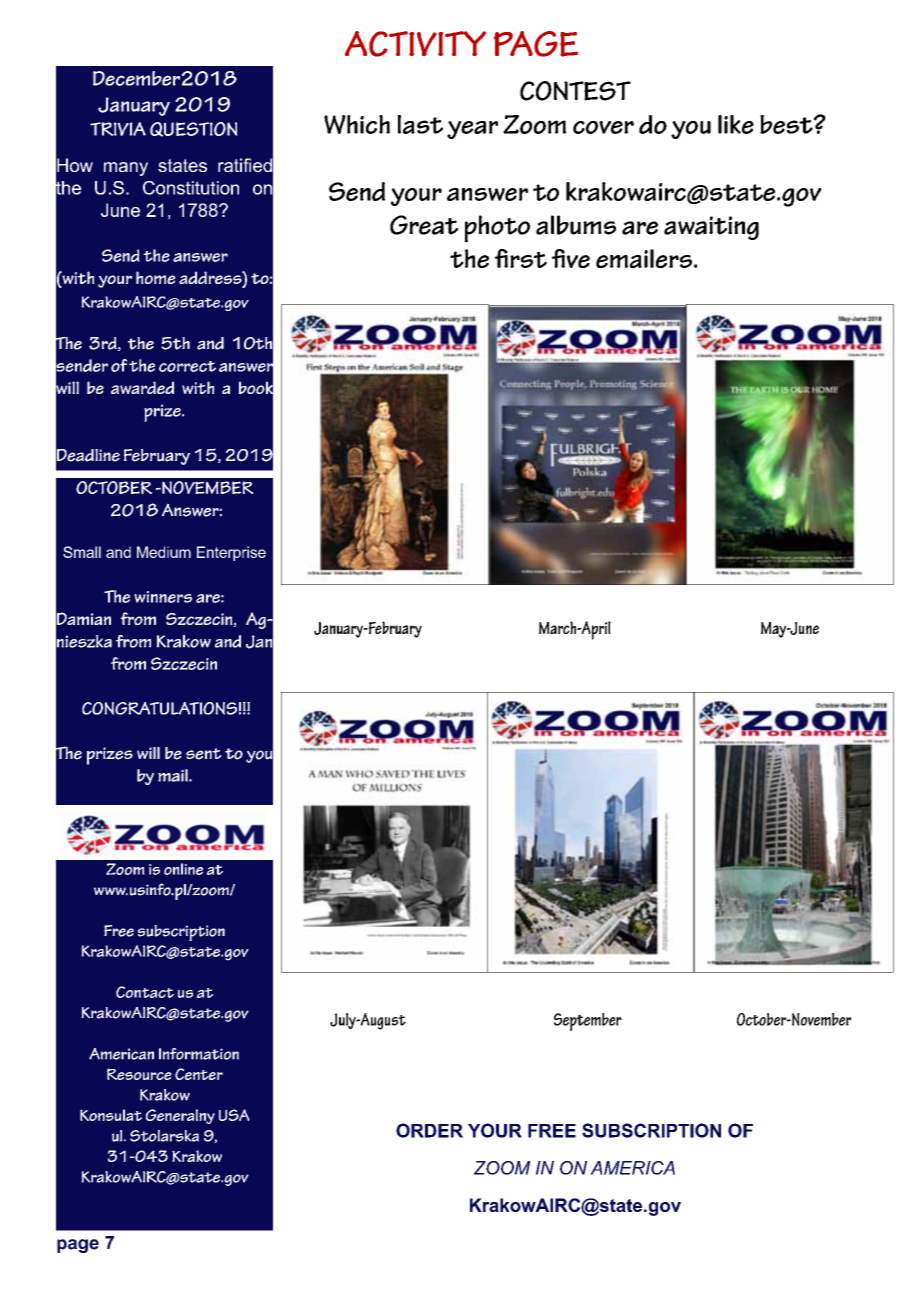 The image size is (924, 1308). Describe the element at coordinates (429, 1130) in the document. I see `ORDER` at that location.
